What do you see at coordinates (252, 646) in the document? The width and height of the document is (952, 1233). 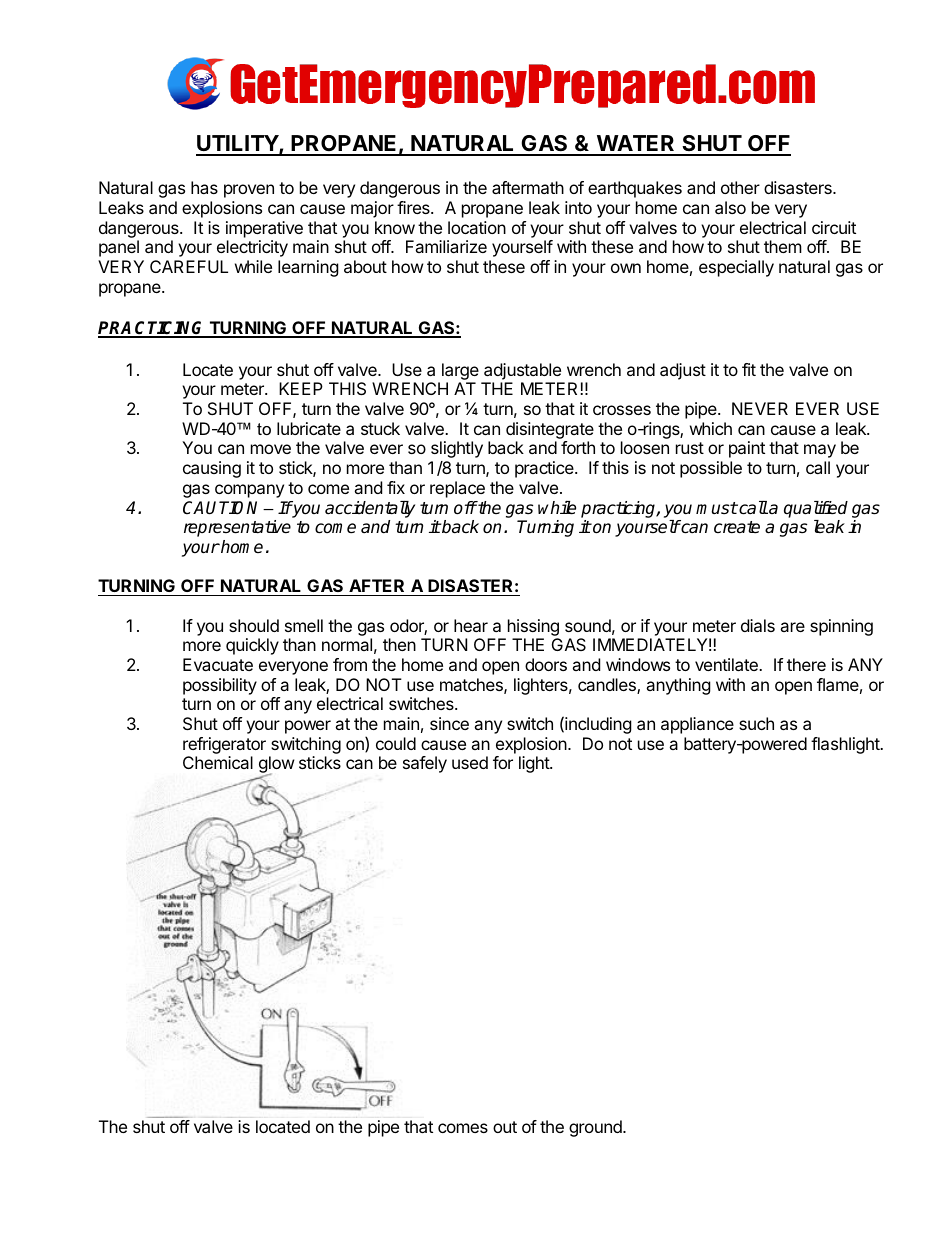 I see `quickly` at bounding box center [252, 646].
